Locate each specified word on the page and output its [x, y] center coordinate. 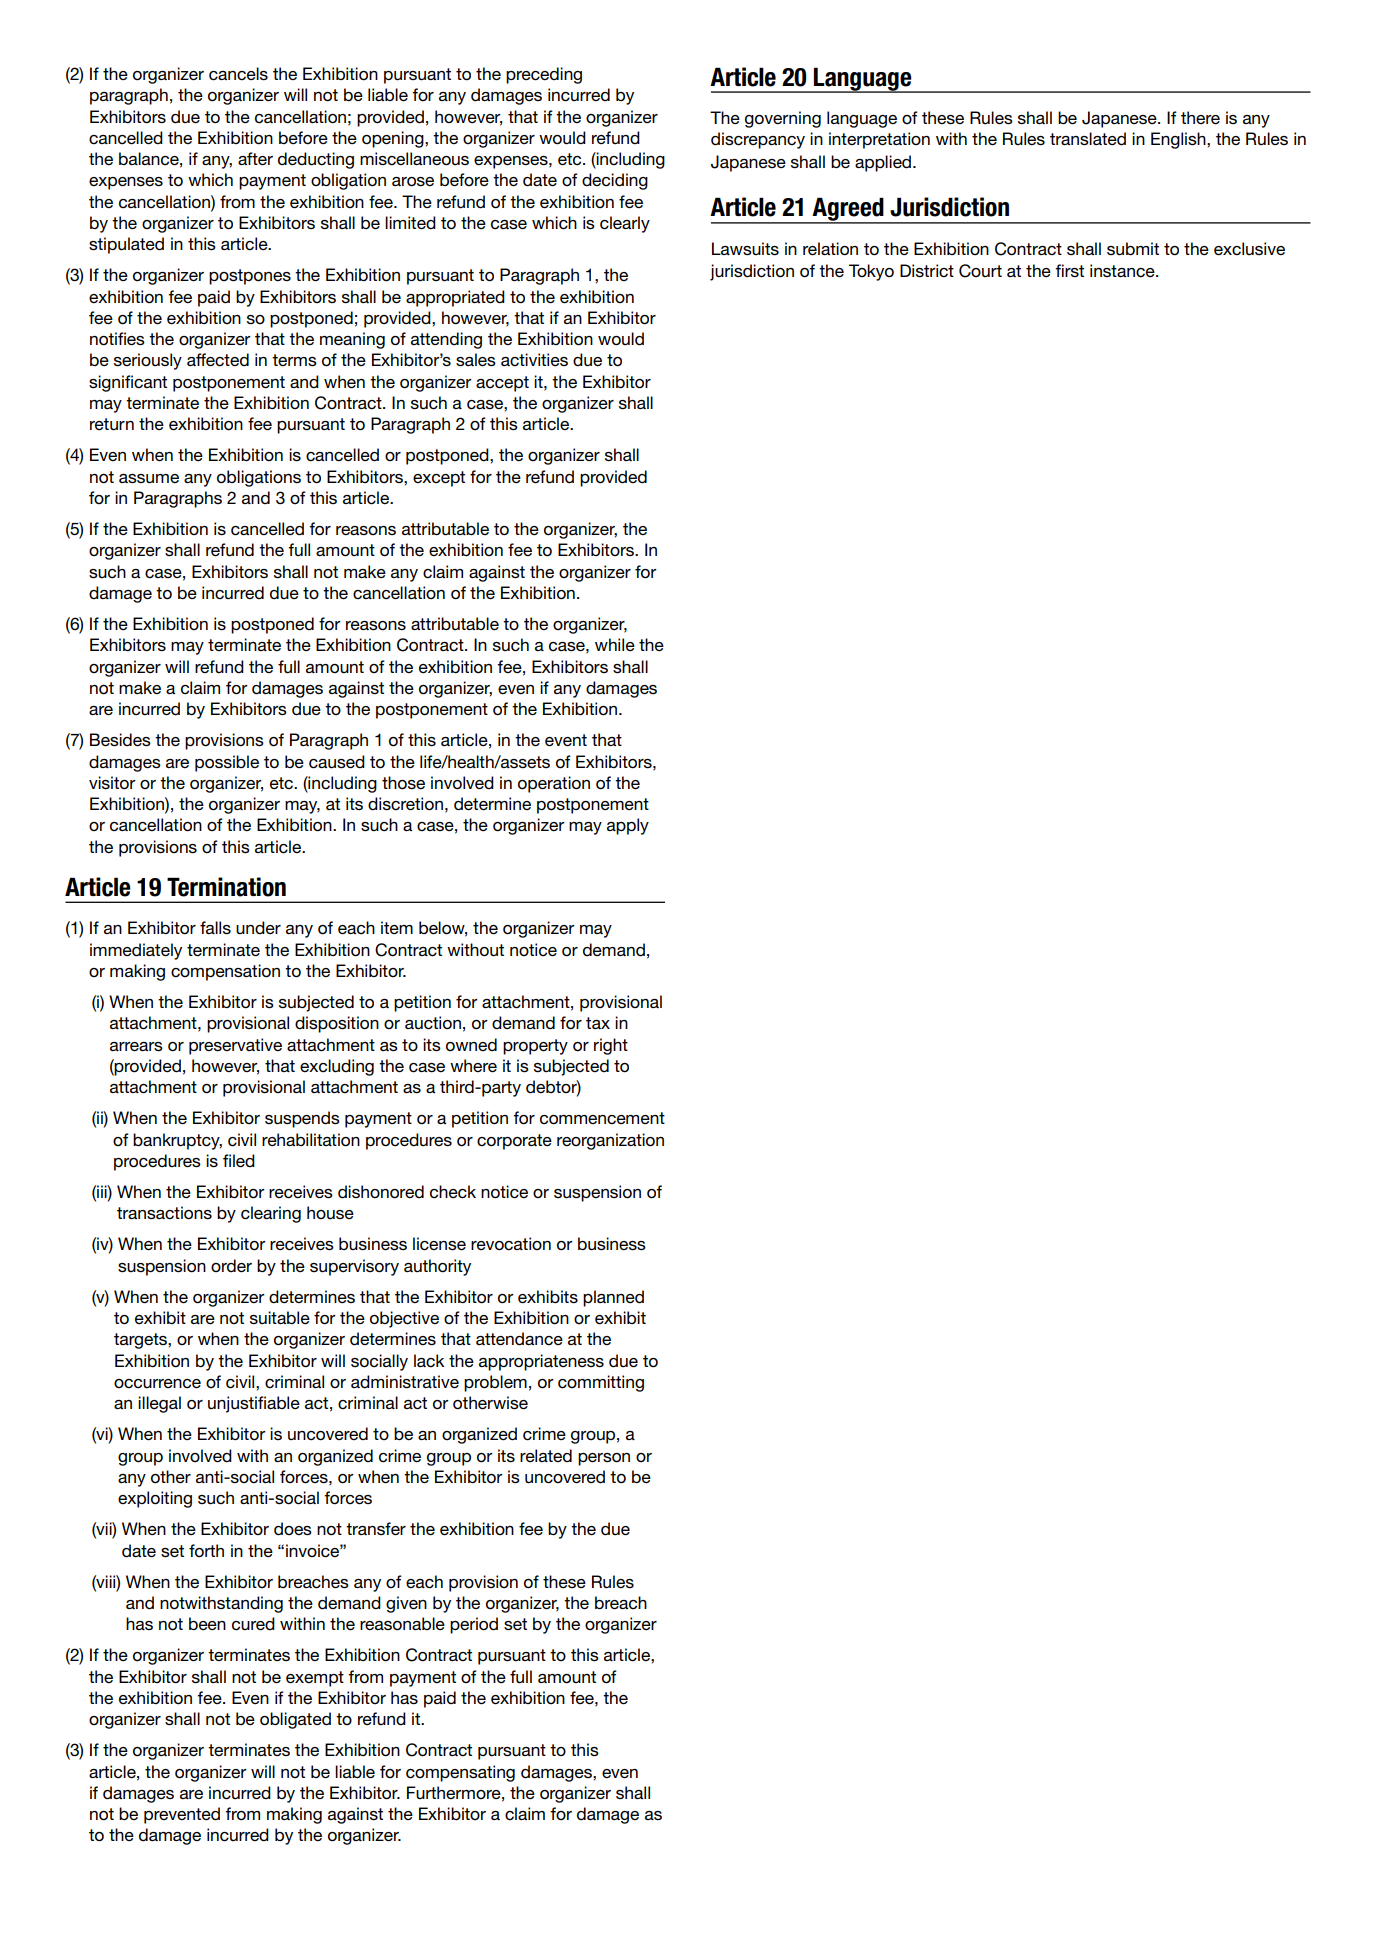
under [258, 928]
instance [1123, 271]
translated [1088, 139]
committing [601, 1383]
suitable [280, 1318]
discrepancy [758, 140]
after [255, 159]
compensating [460, 1773]
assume [149, 479]
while [615, 644]
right [611, 1046]
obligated [295, 1720]
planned [613, 1298]
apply [628, 826]
